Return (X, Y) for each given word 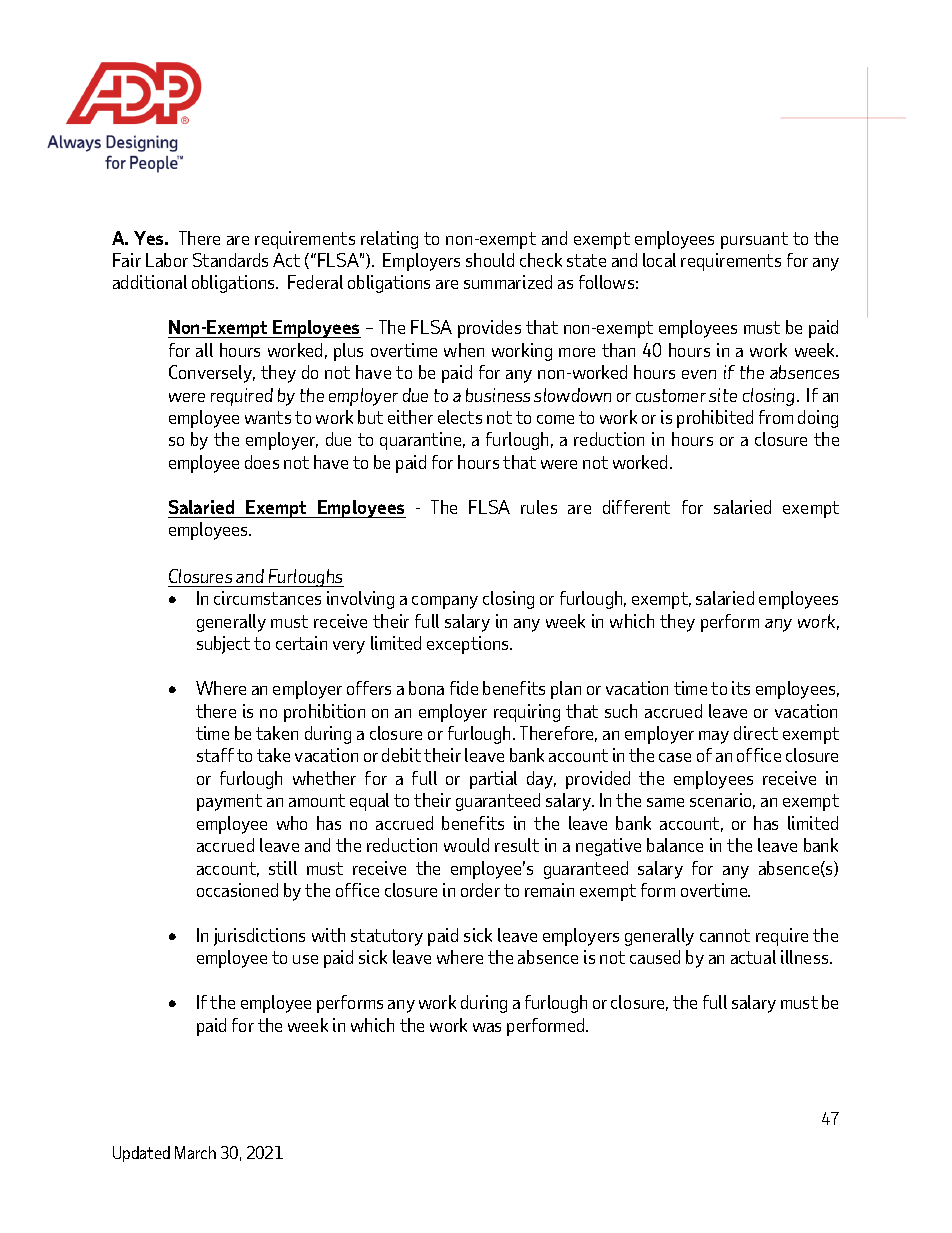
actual (753, 957)
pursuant (754, 240)
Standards (230, 260)
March (195, 1152)
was (487, 1027)
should (490, 260)
